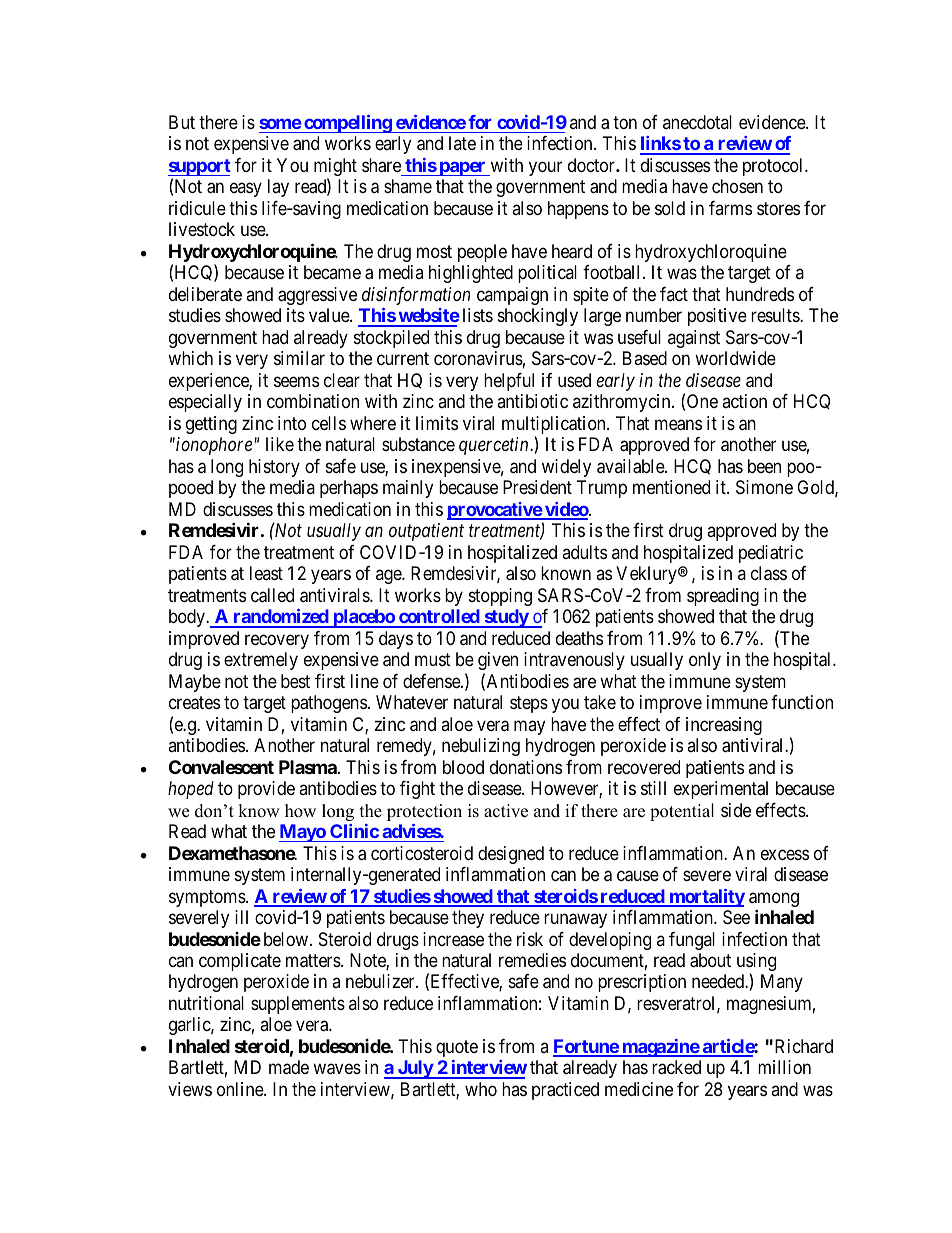  Describe the element at coordinates (289, 1067) in the screenshot. I see `made` at that location.
